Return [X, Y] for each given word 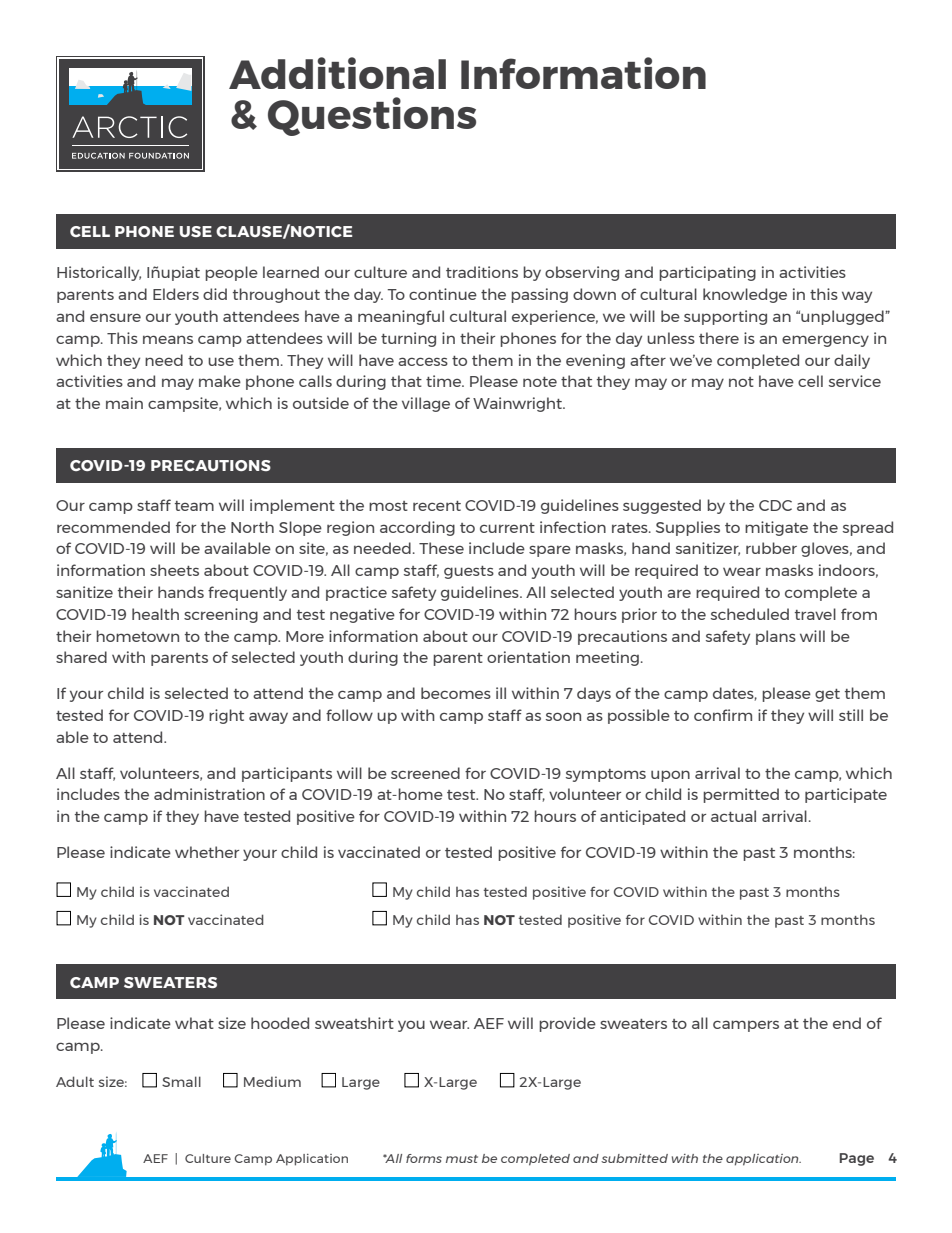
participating [707, 273]
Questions [372, 116]
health [155, 614]
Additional [337, 73]
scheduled [750, 614]
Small [181, 1081]
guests [469, 572]
